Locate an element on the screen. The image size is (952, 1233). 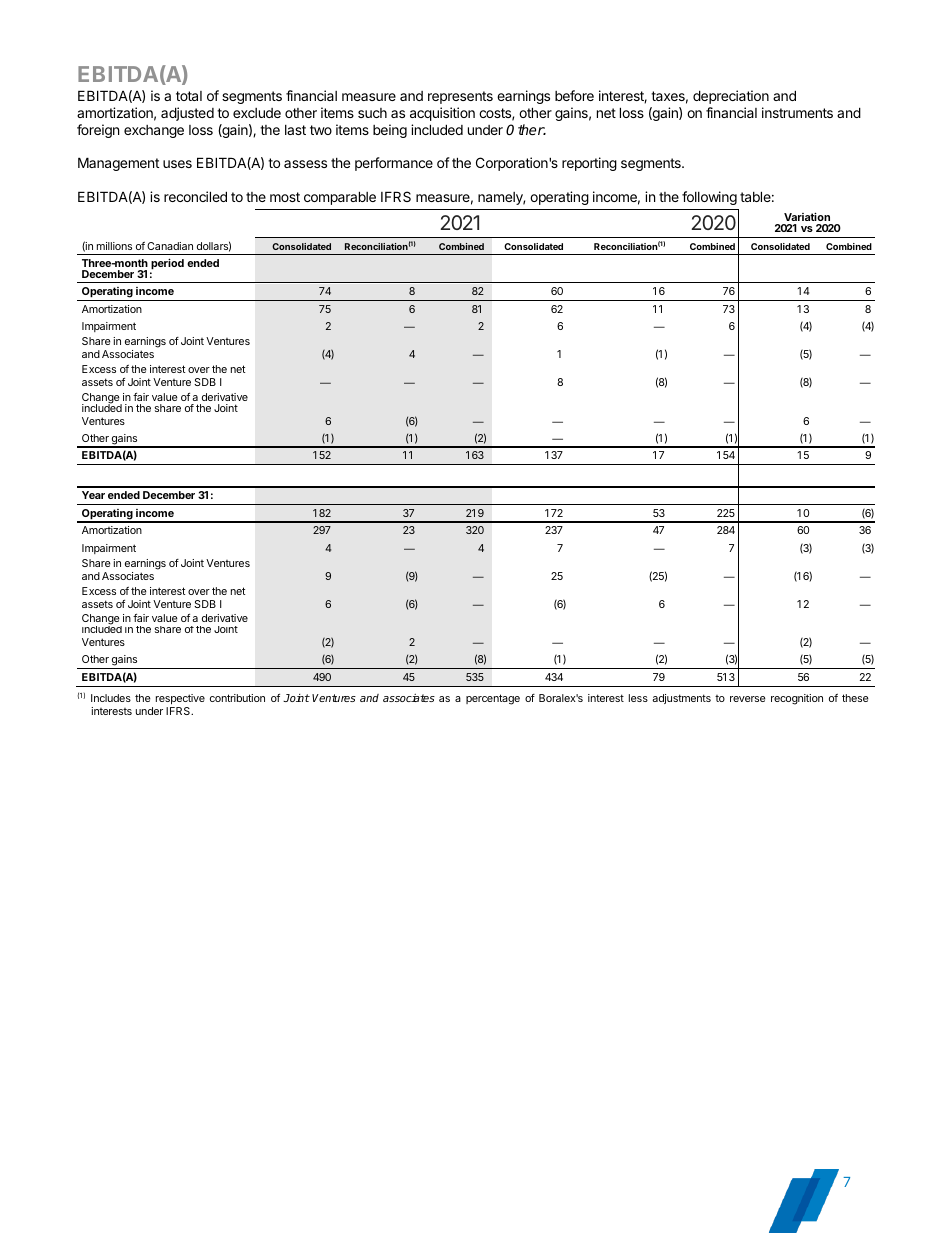
reverse is located at coordinates (748, 699).
